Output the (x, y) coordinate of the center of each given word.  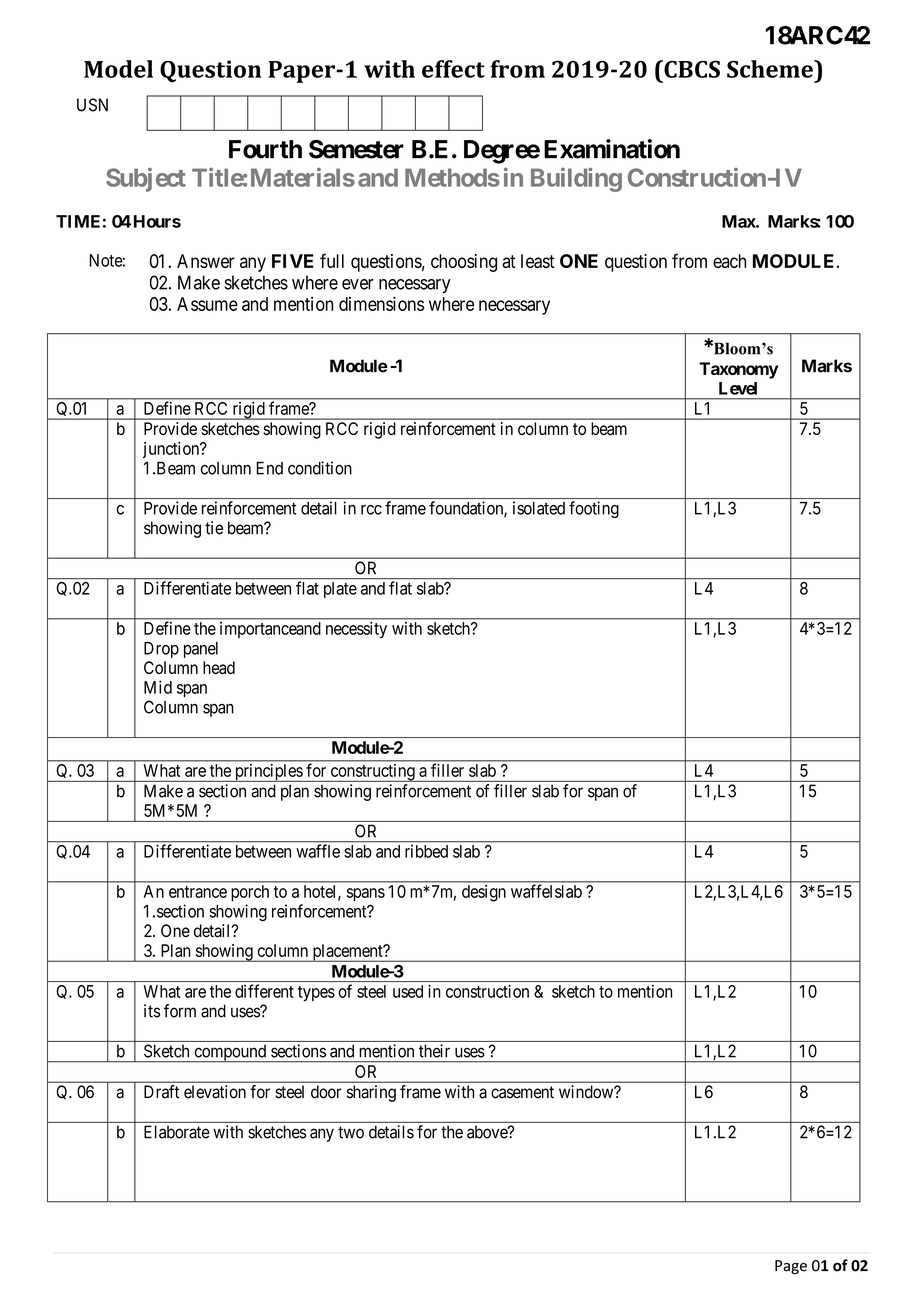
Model (118, 69)
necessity (356, 630)
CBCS (691, 69)
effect (453, 69)
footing (594, 509)
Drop (161, 650)
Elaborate (177, 1132)
